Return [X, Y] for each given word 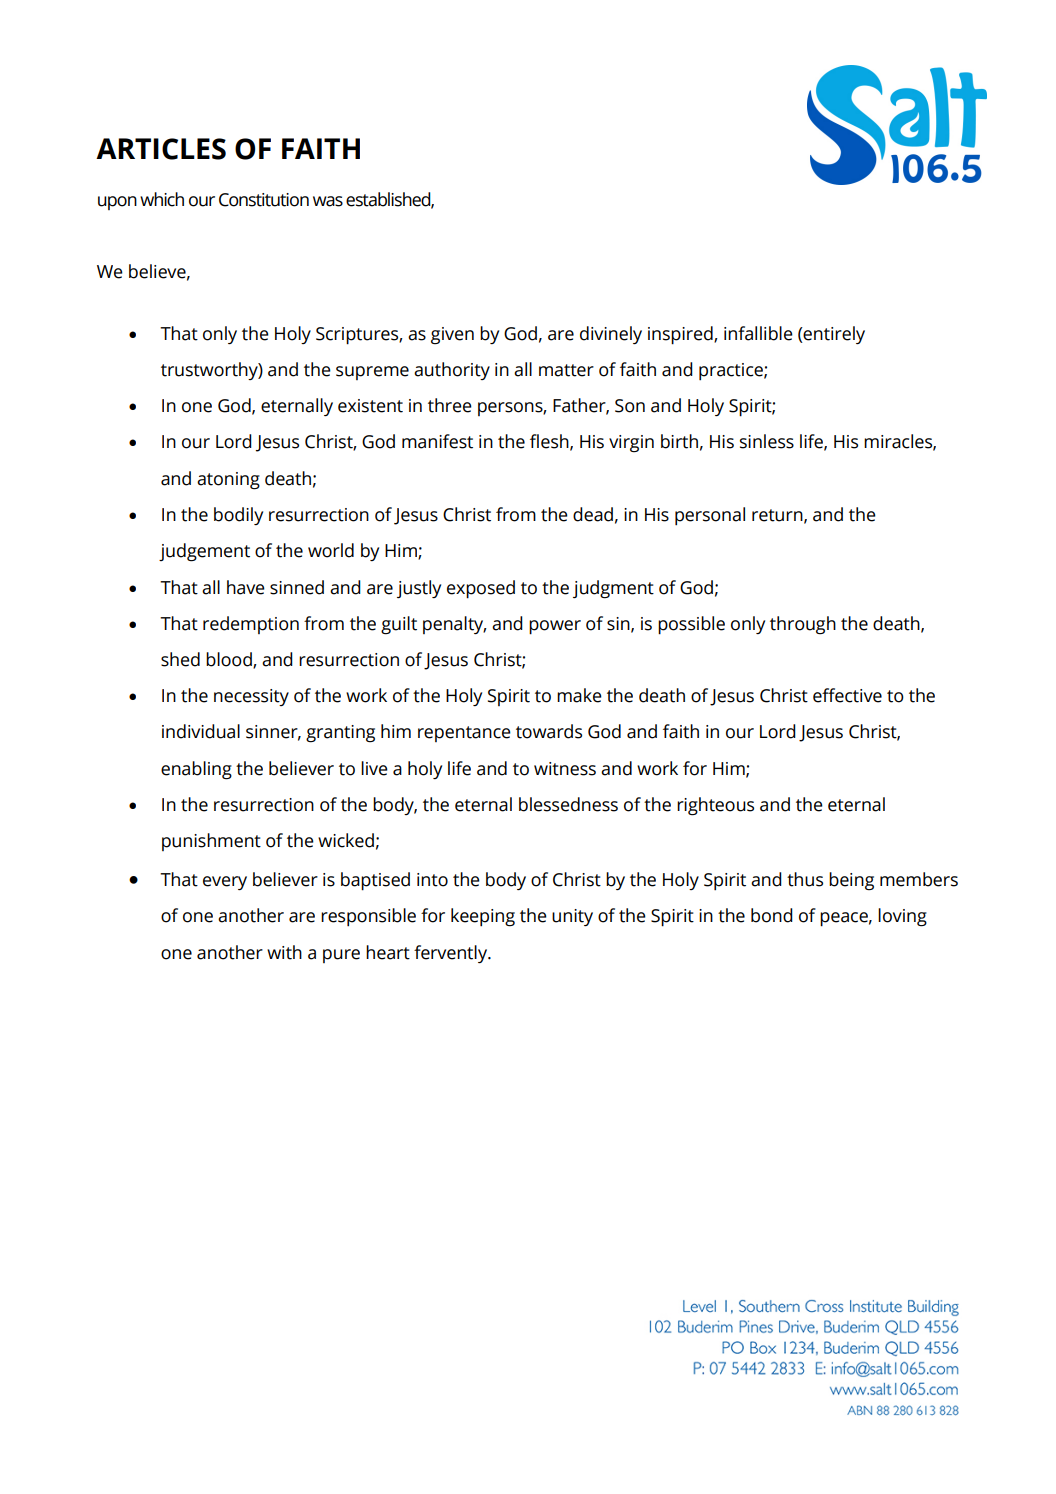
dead [593, 514]
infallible [758, 333]
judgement [204, 552]
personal [710, 516]
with [284, 952]
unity [572, 917]
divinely [611, 335]
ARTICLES [161, 149]
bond [772, 915]
